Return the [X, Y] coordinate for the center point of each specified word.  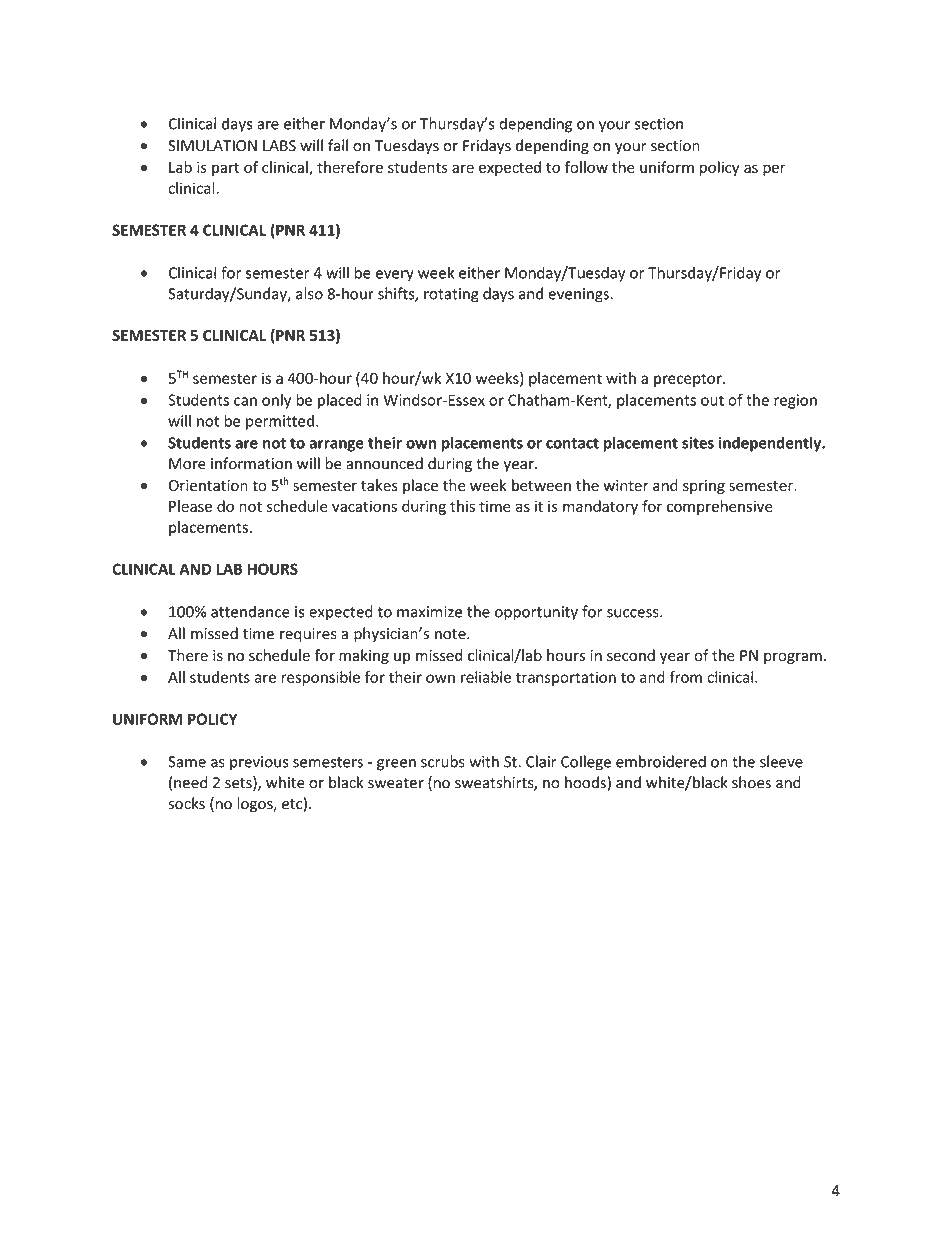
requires [308, 635]
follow [586, 167]
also [309, 293]
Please [190, 506]
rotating [451, 295]
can [245, 401]
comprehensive [720, 507]
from [685, 677]
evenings [578, 295]
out [712, 400]
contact [572, 443]
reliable [486, 677]
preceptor [689, 380]
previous [259, 763]
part [225, 169]
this [462, 506]
